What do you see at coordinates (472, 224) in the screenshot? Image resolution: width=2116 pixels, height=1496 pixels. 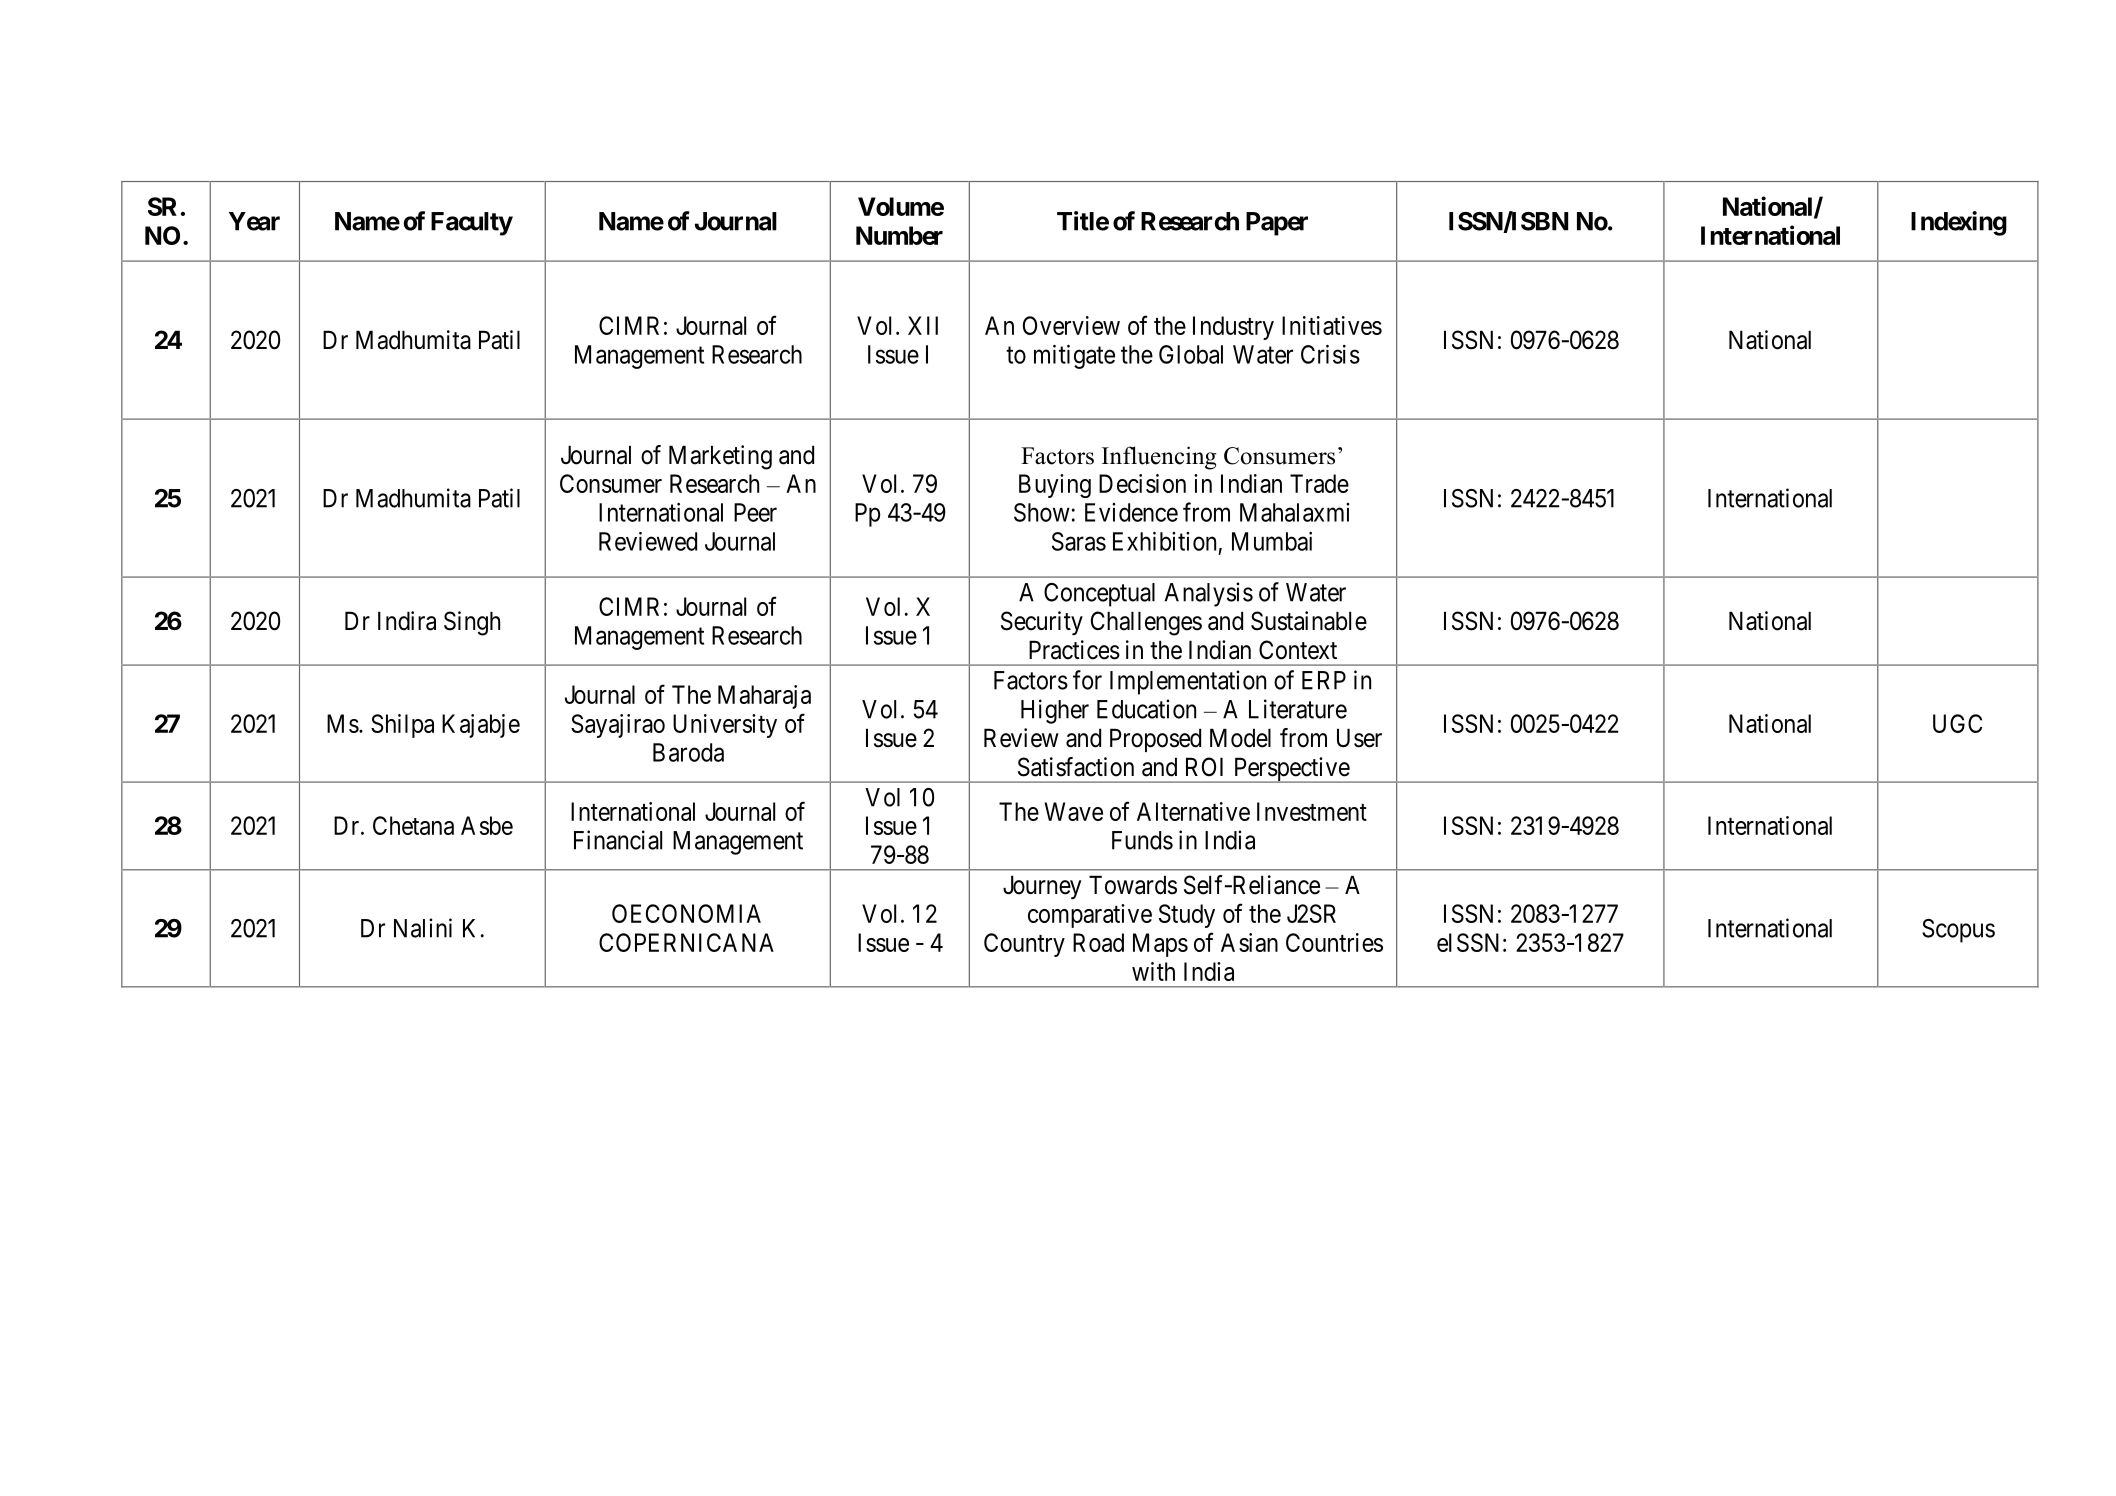 I see `Faculty` at bounding box center [472, 224].
